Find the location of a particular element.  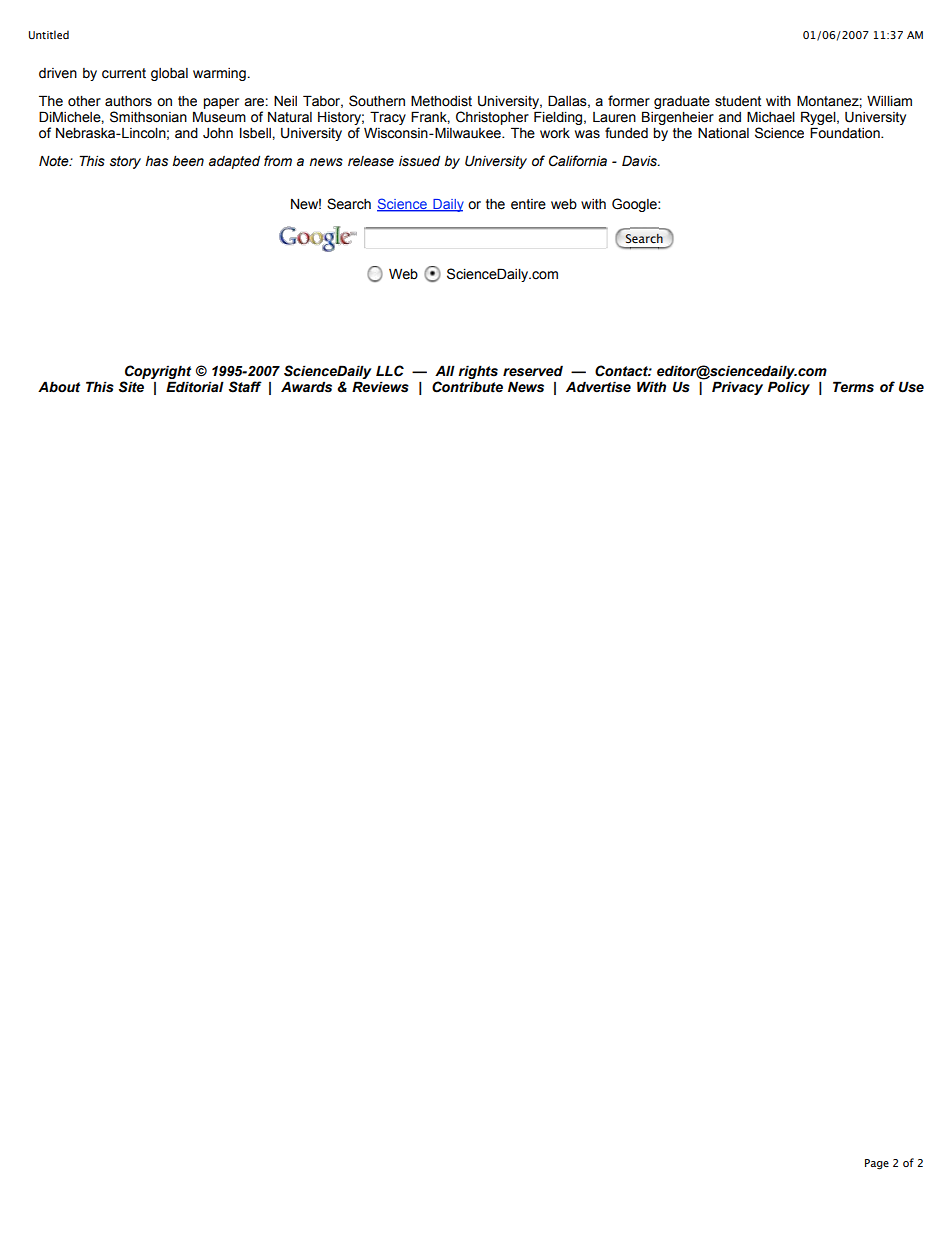

Reviews is located at coordinates (380, 387).
